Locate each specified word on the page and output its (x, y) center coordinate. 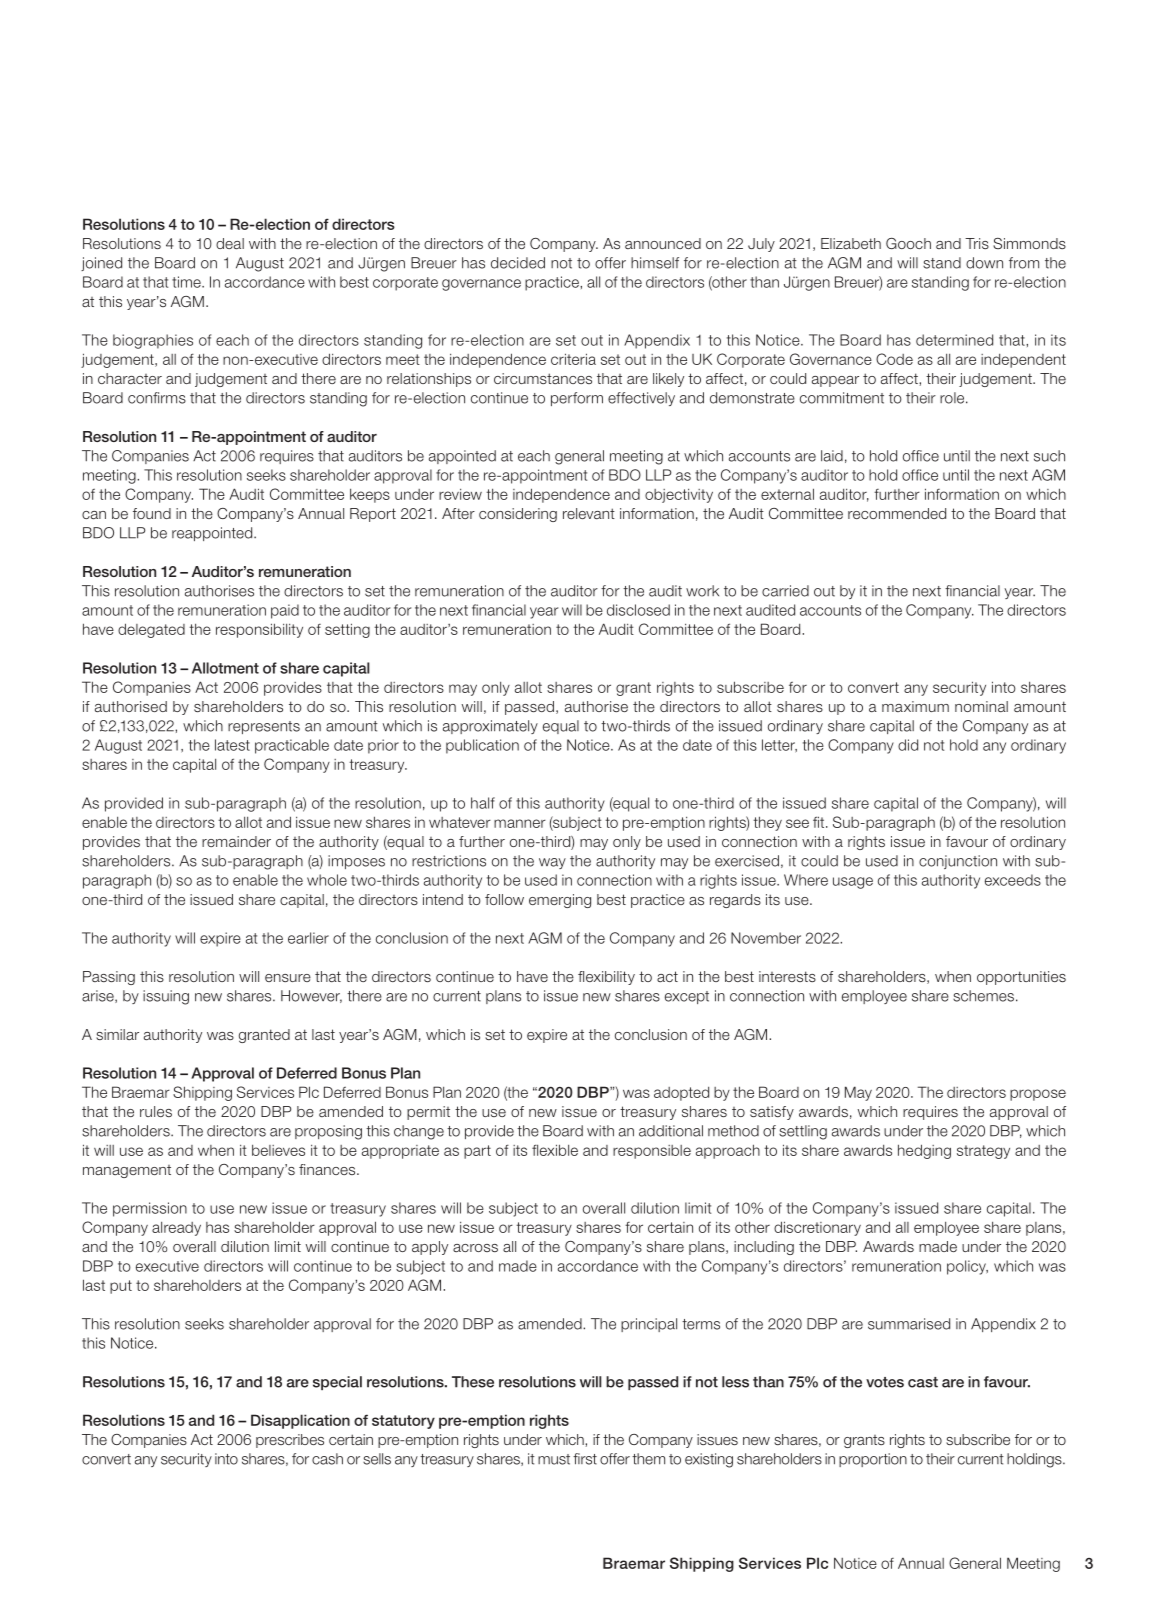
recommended (897, 513)
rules (156, 1111)
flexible (555, 1150)
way (552, 863)
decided (518, 263)
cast (923, 1382)
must (554, 1459)
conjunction (958, 862)
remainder (236, 841)
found (152, 513)
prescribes (290, 1441)
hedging (924, 1151)
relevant (589, 513)
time (187, 282)
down (984, 263)
